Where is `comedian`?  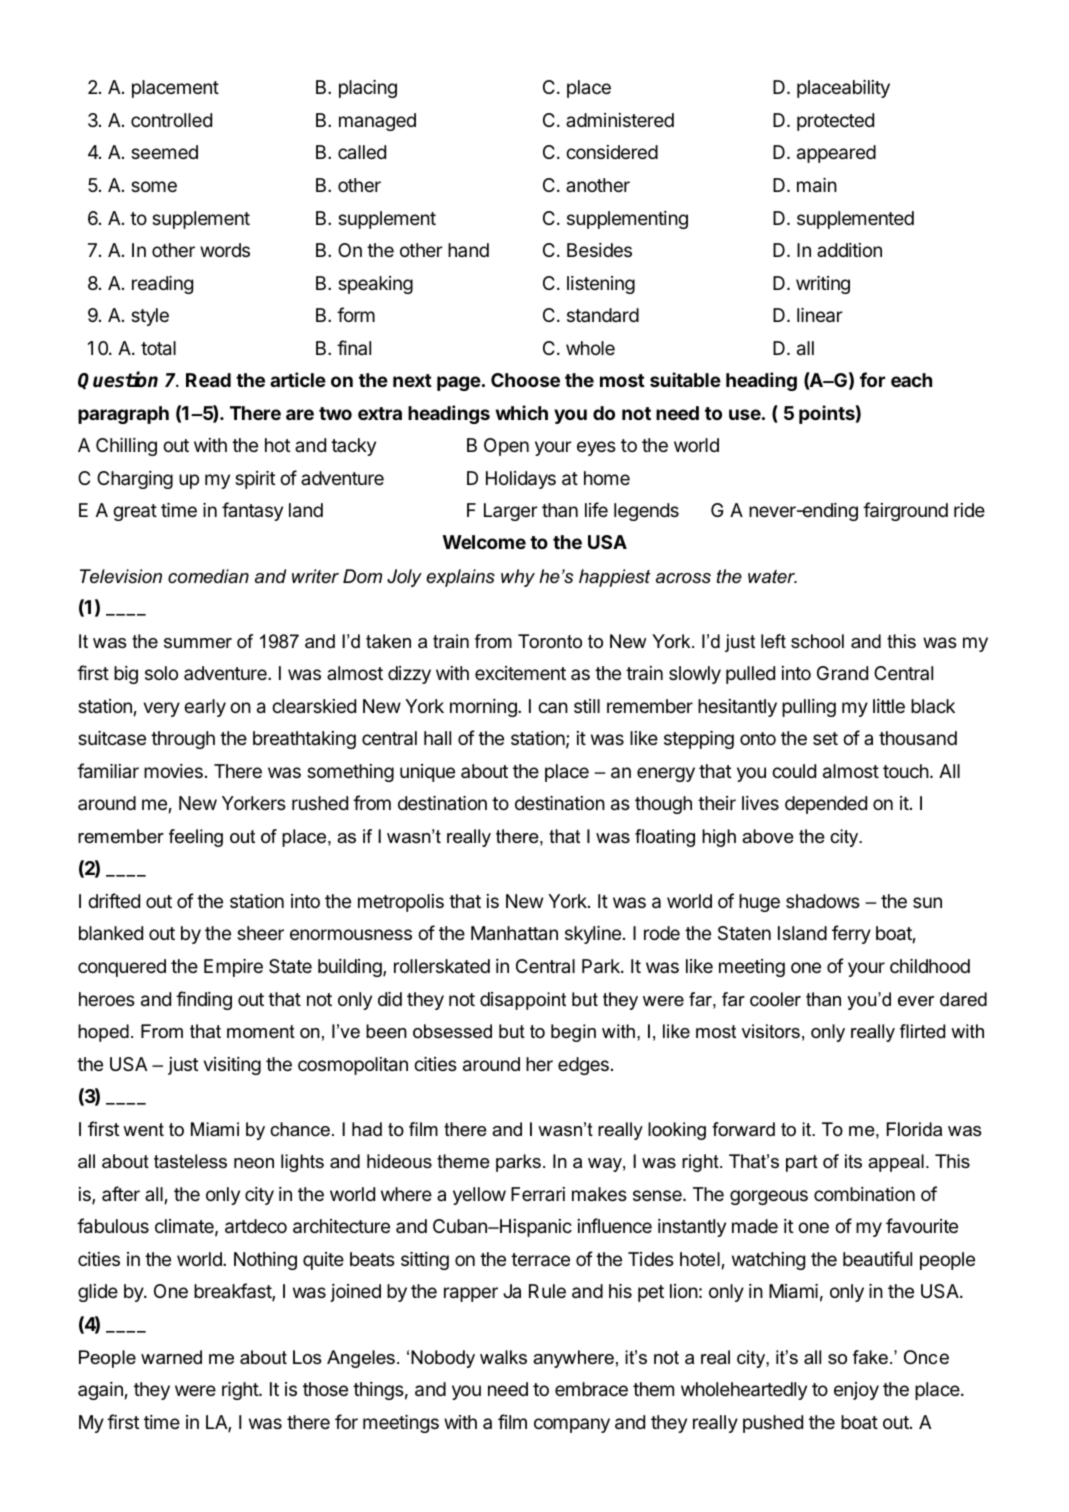 comedian is located at coordinates (208, 576).
